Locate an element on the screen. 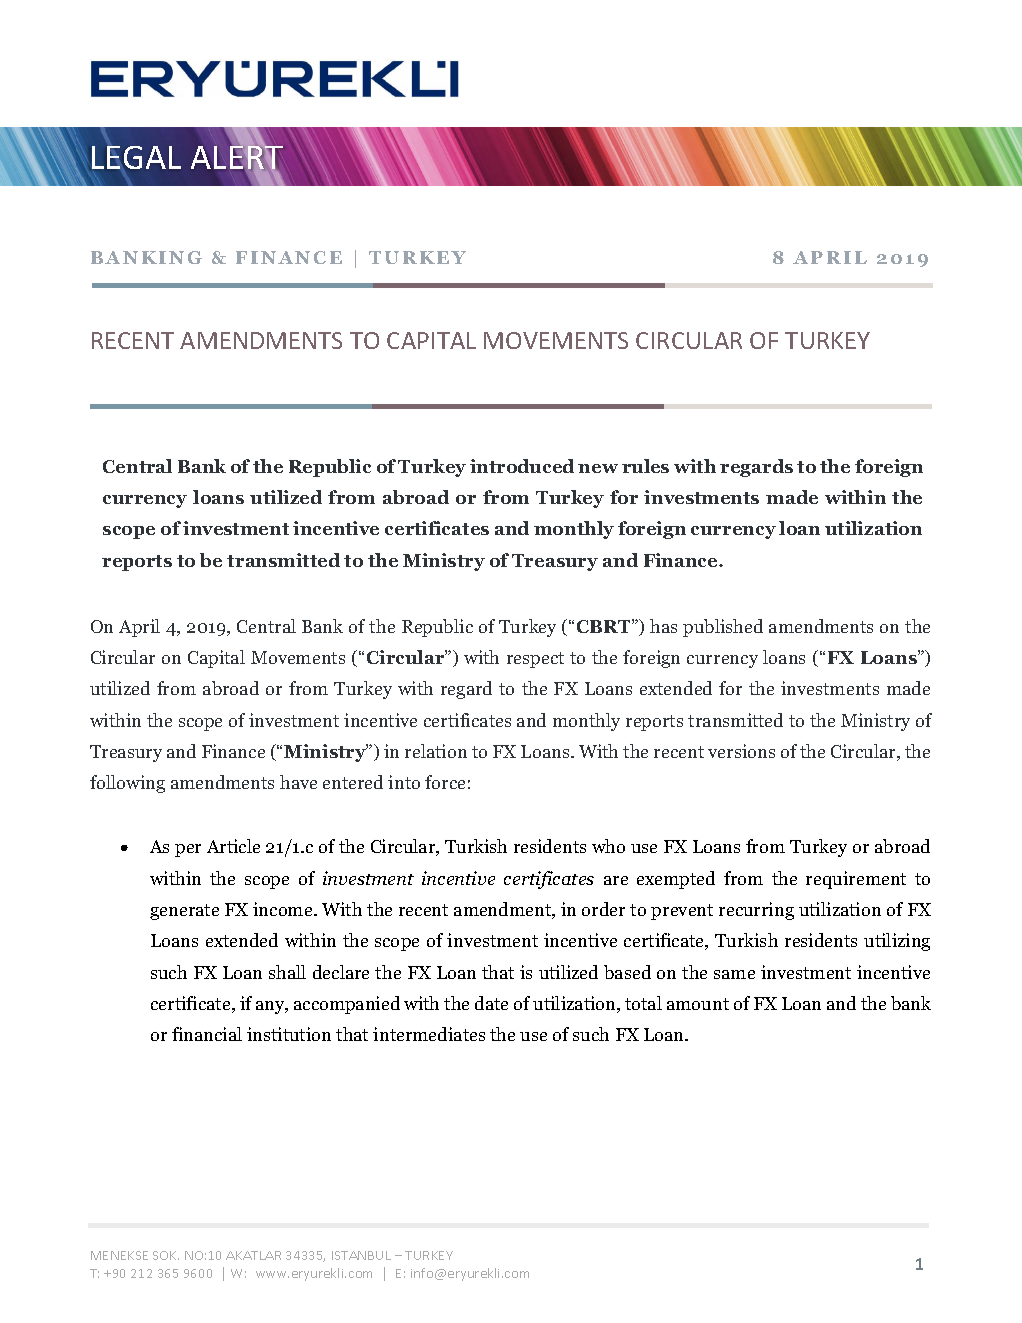 This screenshot has width=1022, height=1323. introduced is located at coordinates (522, 466).
